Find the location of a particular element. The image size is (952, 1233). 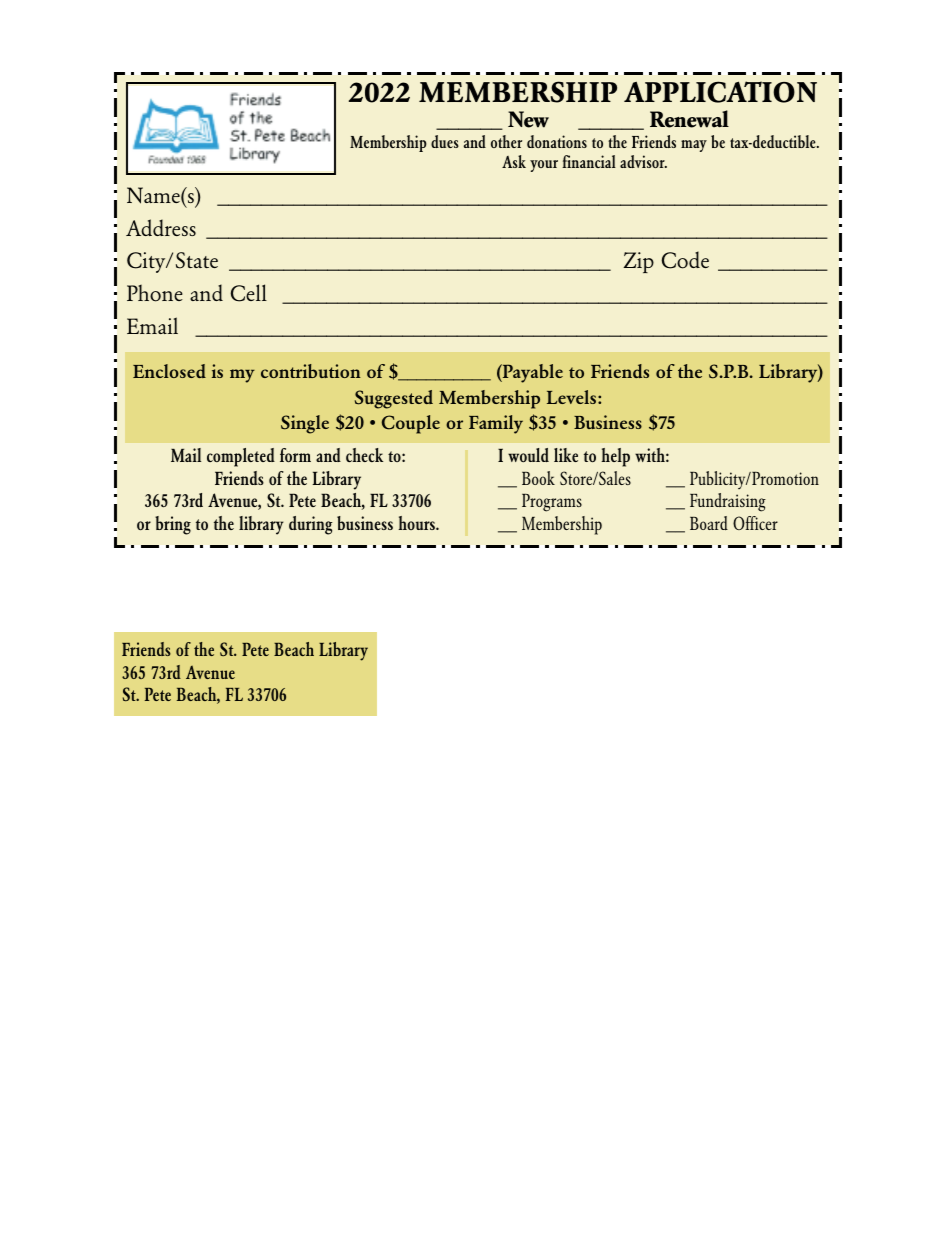

bring is located at coordinates (173, 525).
